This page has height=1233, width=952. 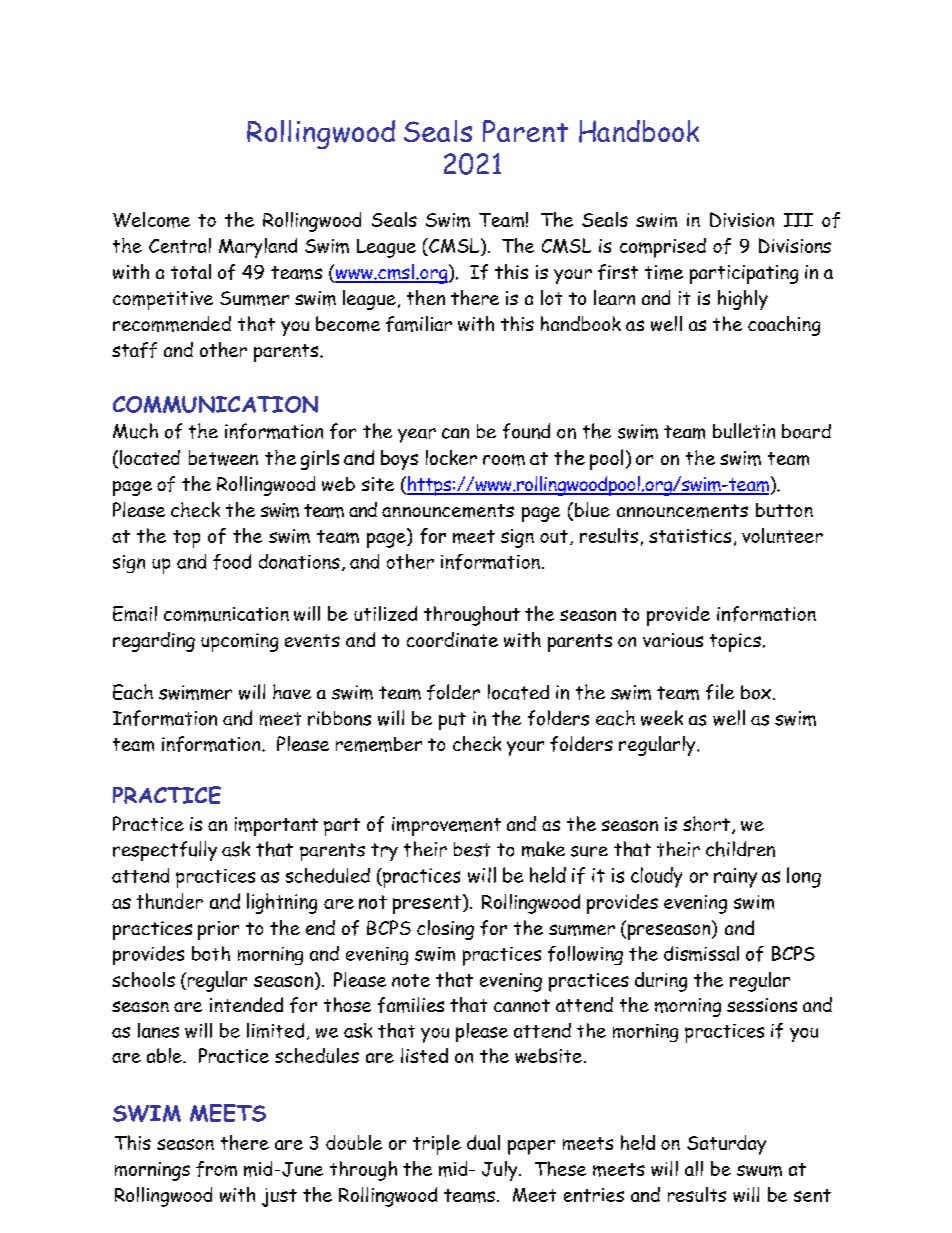 I want to click on then, so click(x=426, y=297).
